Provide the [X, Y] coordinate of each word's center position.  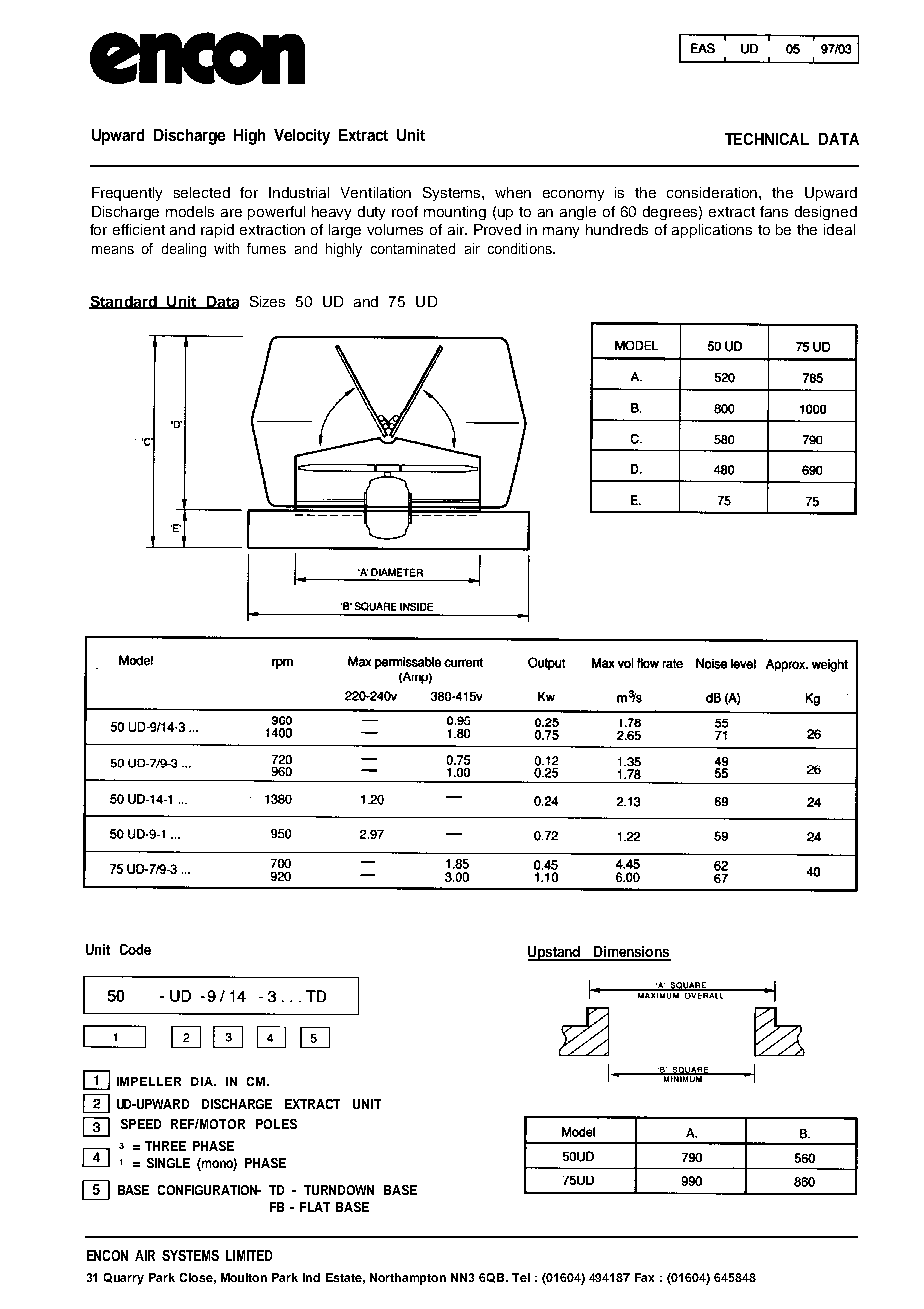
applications [712, 231]
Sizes [267, 301]
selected [202, 192]
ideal [839, 229]
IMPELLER [149, 1081]
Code [135, 949]
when [513, 192]
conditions [521, 248]
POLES [276, 1124]
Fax [644, 1277]
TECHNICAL [767, 139]
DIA [203, 1081]
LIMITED [249, 1255]
